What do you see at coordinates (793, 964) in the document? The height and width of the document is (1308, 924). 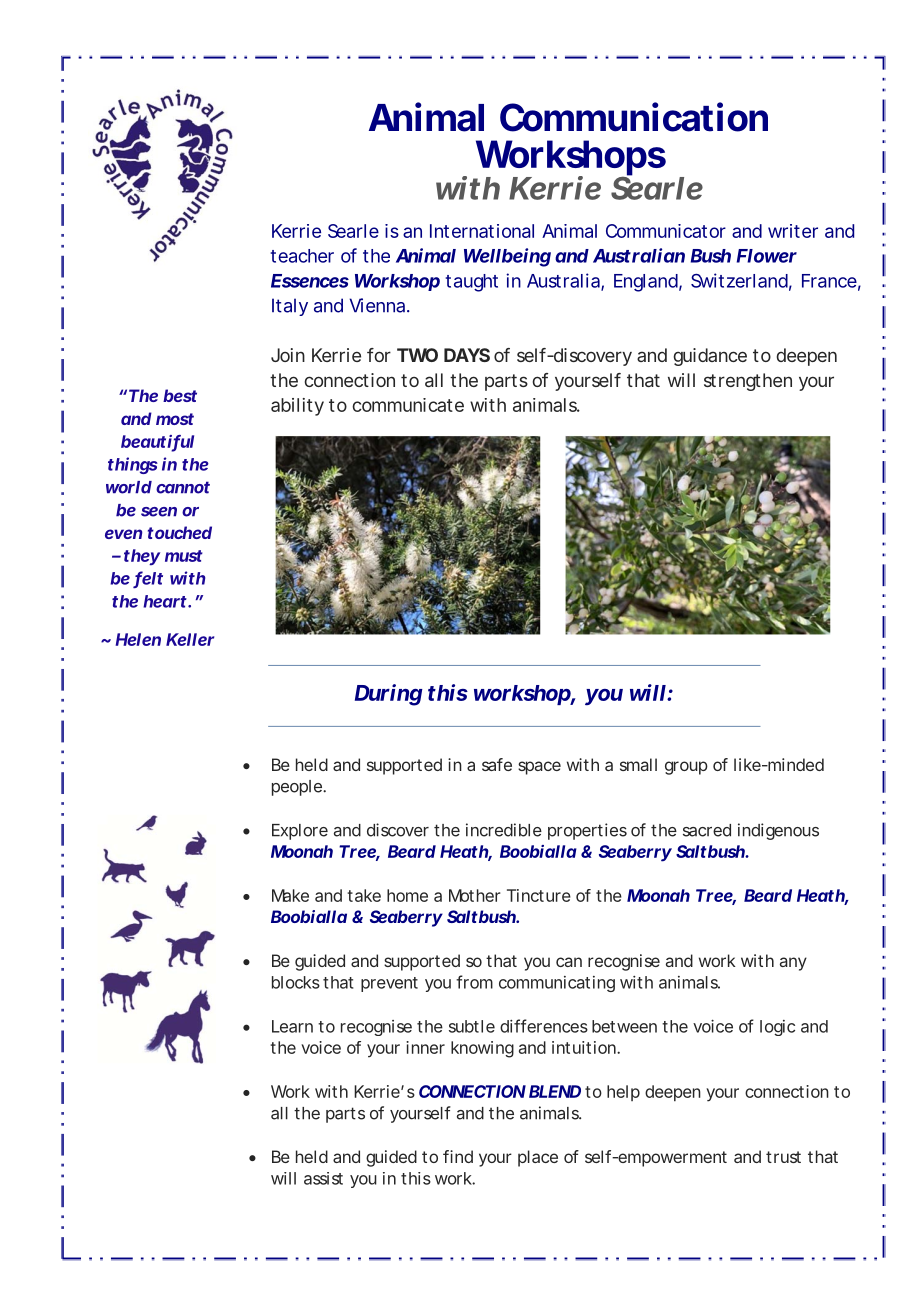 I see `any` at bounding box center [793, 964].
